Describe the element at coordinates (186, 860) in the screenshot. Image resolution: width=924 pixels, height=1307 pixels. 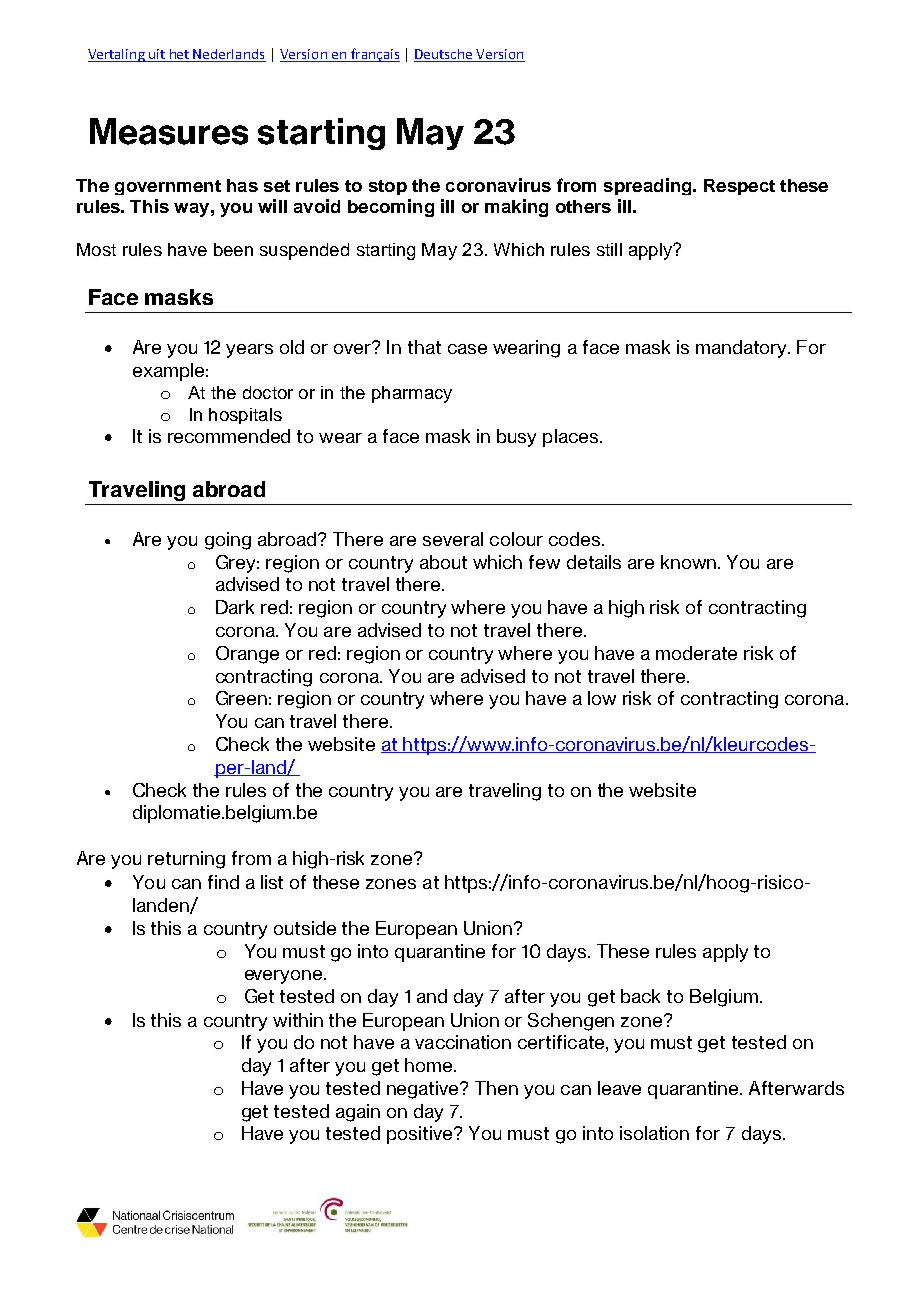
I see `returning` at that location.
